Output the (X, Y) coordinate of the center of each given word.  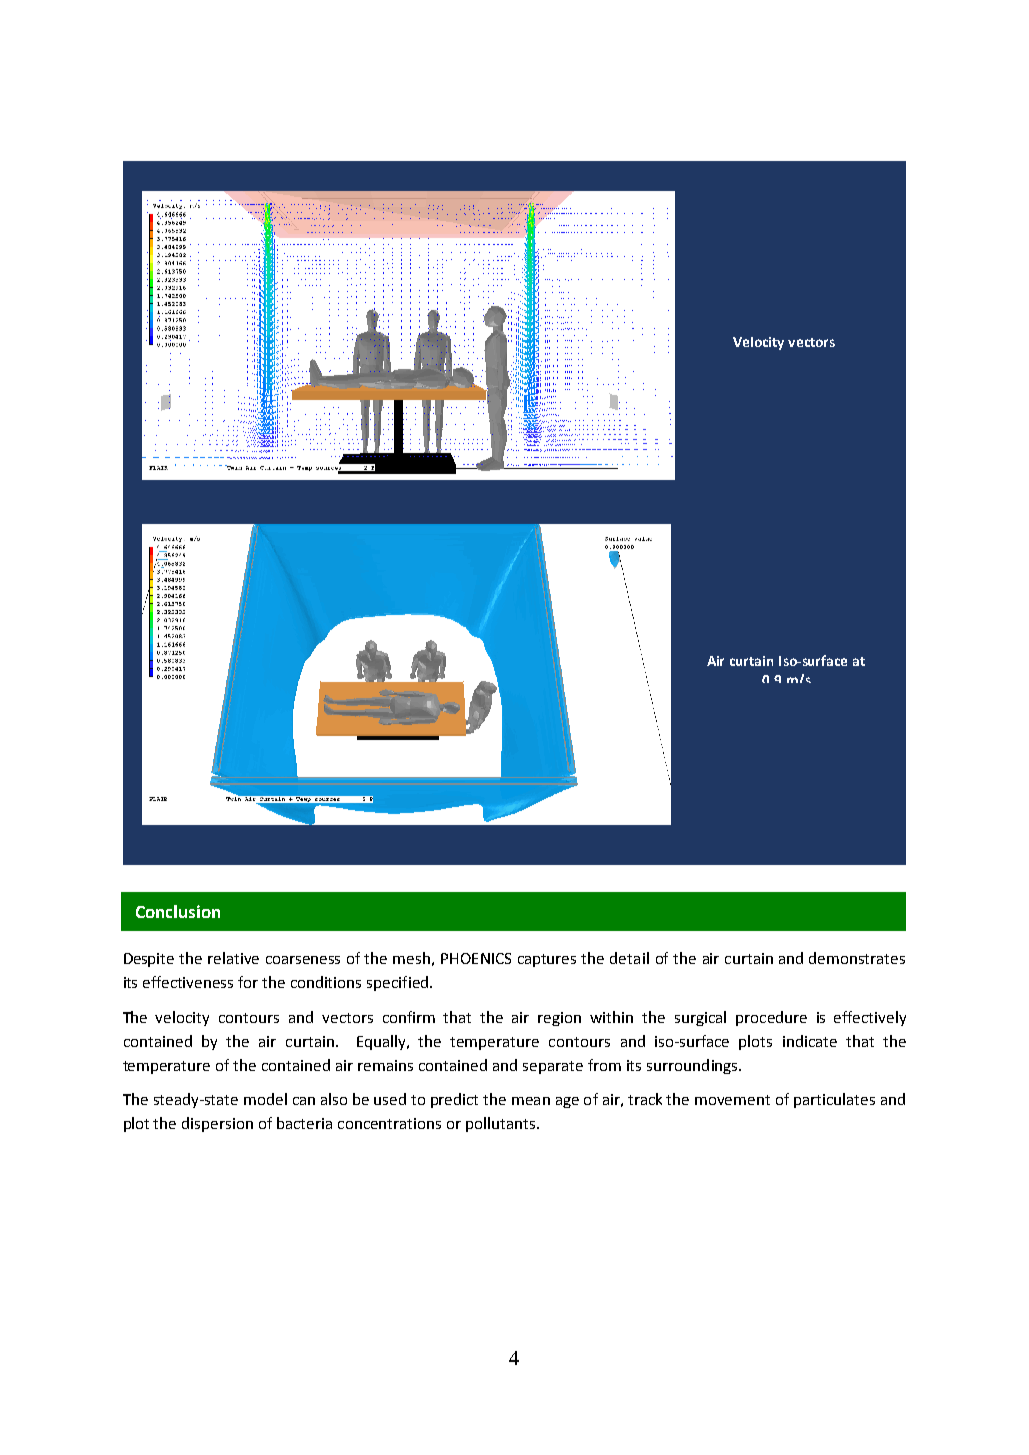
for (248, 982)
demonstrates (857, 958)
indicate (810, 1041)
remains (385, 1065)
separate (553, 1067)
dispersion (217, 1124)
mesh (411, 958)
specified (397, 983)
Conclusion (178, 911)
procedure (771, 1018)
